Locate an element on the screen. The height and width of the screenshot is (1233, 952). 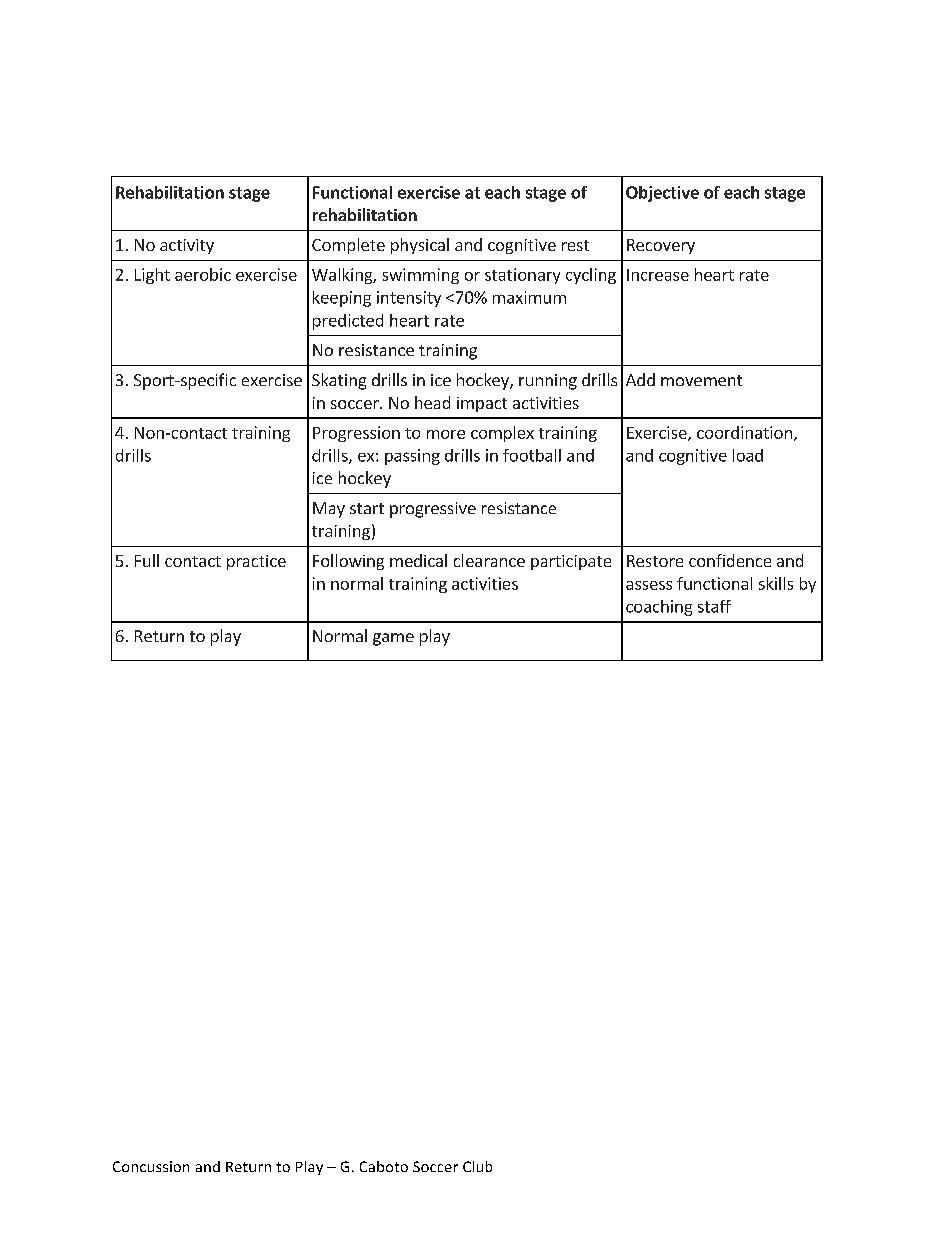
staff is located at coordinates (714, 606).
